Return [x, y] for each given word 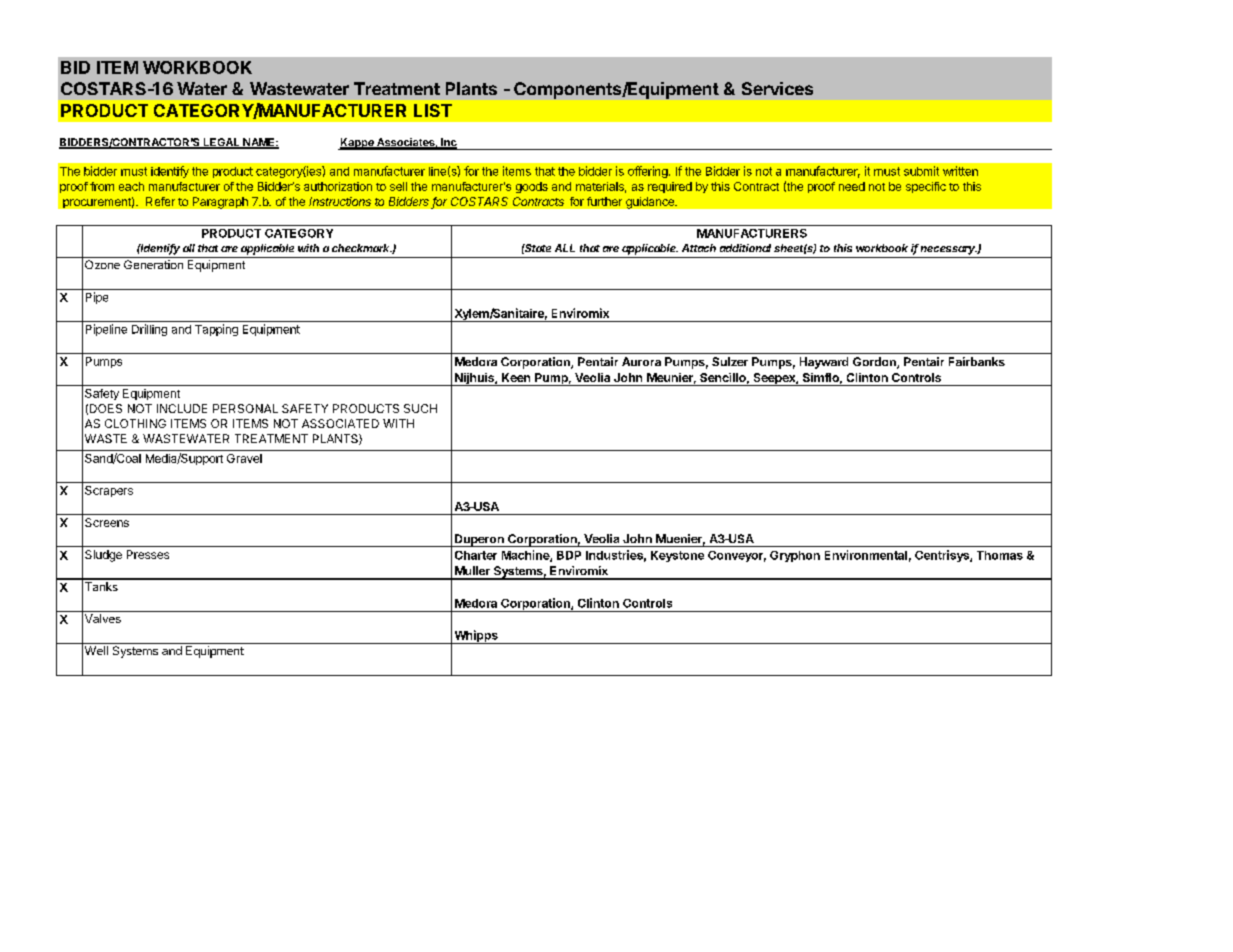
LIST [433, 110]
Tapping [216, 330]
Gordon [875, 363]
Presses [148, 554]
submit [921, 171]
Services [777, 88]
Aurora [641, 361]
